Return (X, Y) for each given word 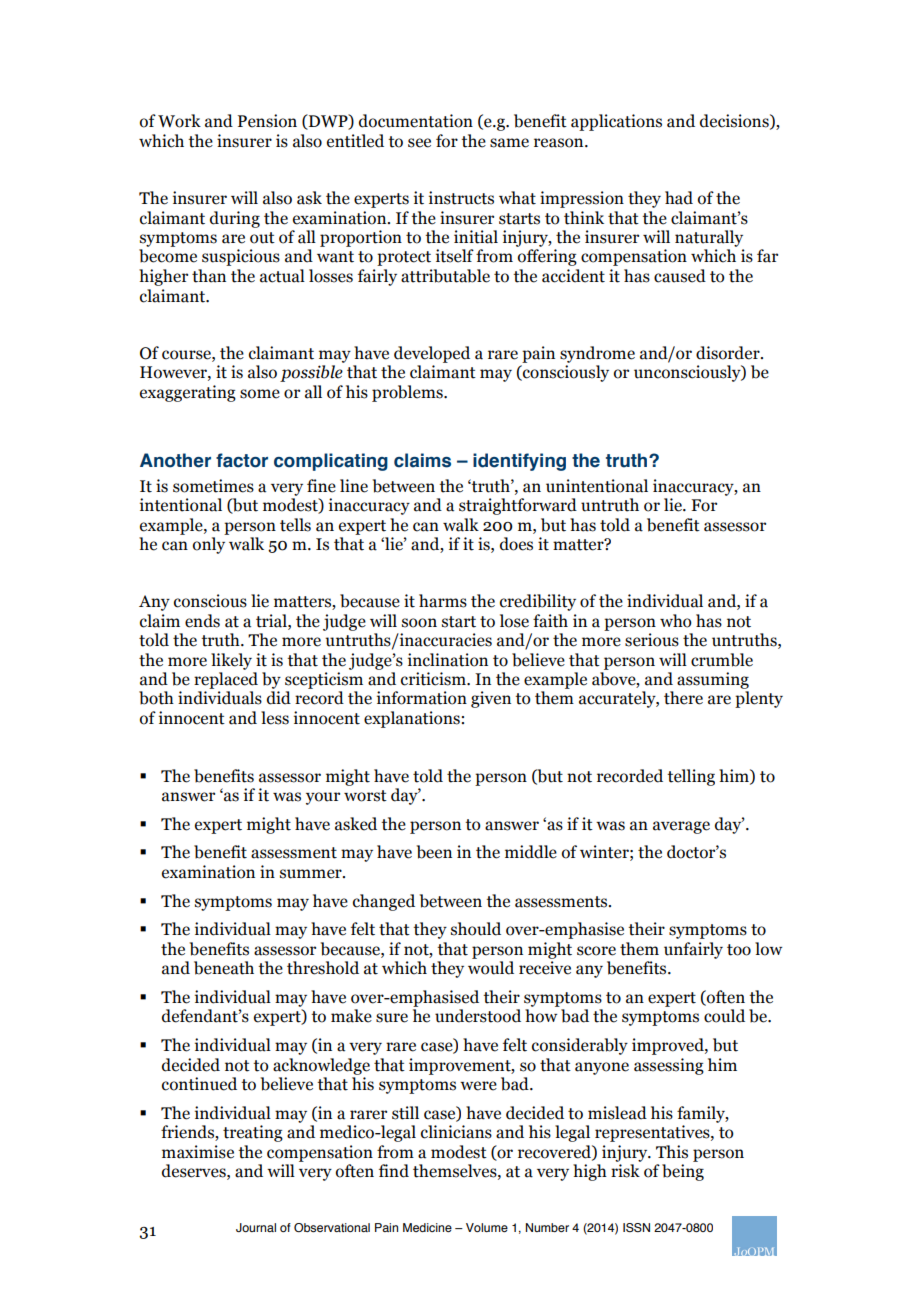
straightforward (518, 506)
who (676, 621)
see (419, 143)
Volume (487, 1227)
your (323, 798)
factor (242, 460)
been (434, 852)
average (681, 827)
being (683, 1172)
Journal (256, 1227)
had (679, 198)
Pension (267, 121)
